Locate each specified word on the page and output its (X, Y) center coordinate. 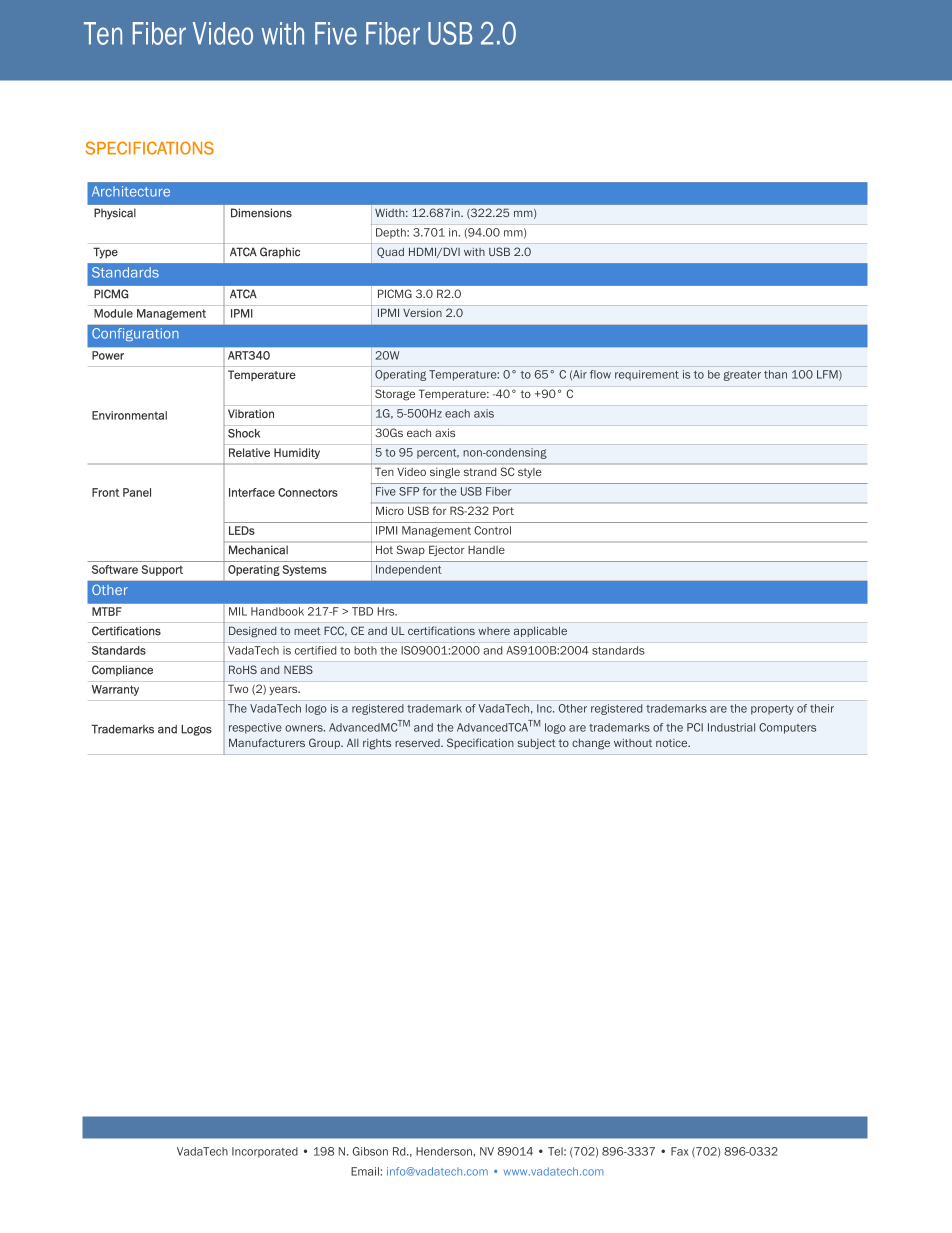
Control (492, 530)
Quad (390, 252)
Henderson (444, 1151)
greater (742, 376)
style (530, 473)
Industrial (731, 727)
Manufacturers (267, 742)
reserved (418, 743)
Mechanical (258, 550)
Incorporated (265, 1152)
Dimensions (261, 213)
